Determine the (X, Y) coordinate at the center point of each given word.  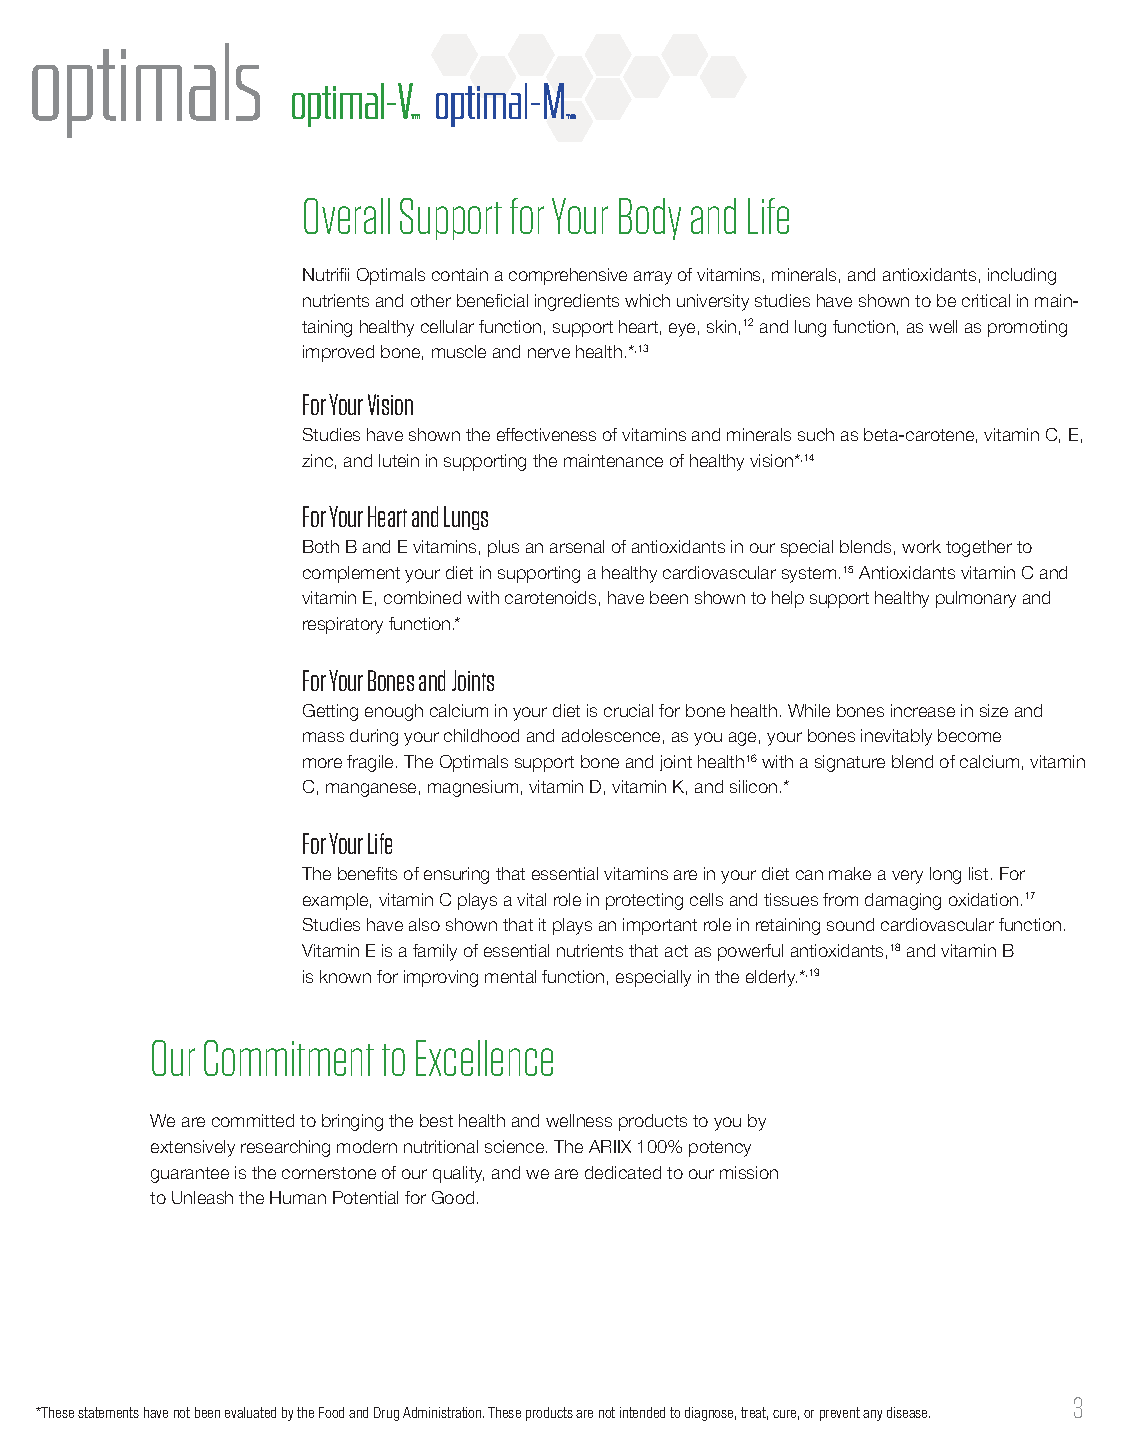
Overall (347, 216)
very (907, 877)
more (322, 763)
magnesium (473, 788)
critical (986, 300)
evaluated (250, 1412)
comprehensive (568, 276)
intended (642, 1412)
